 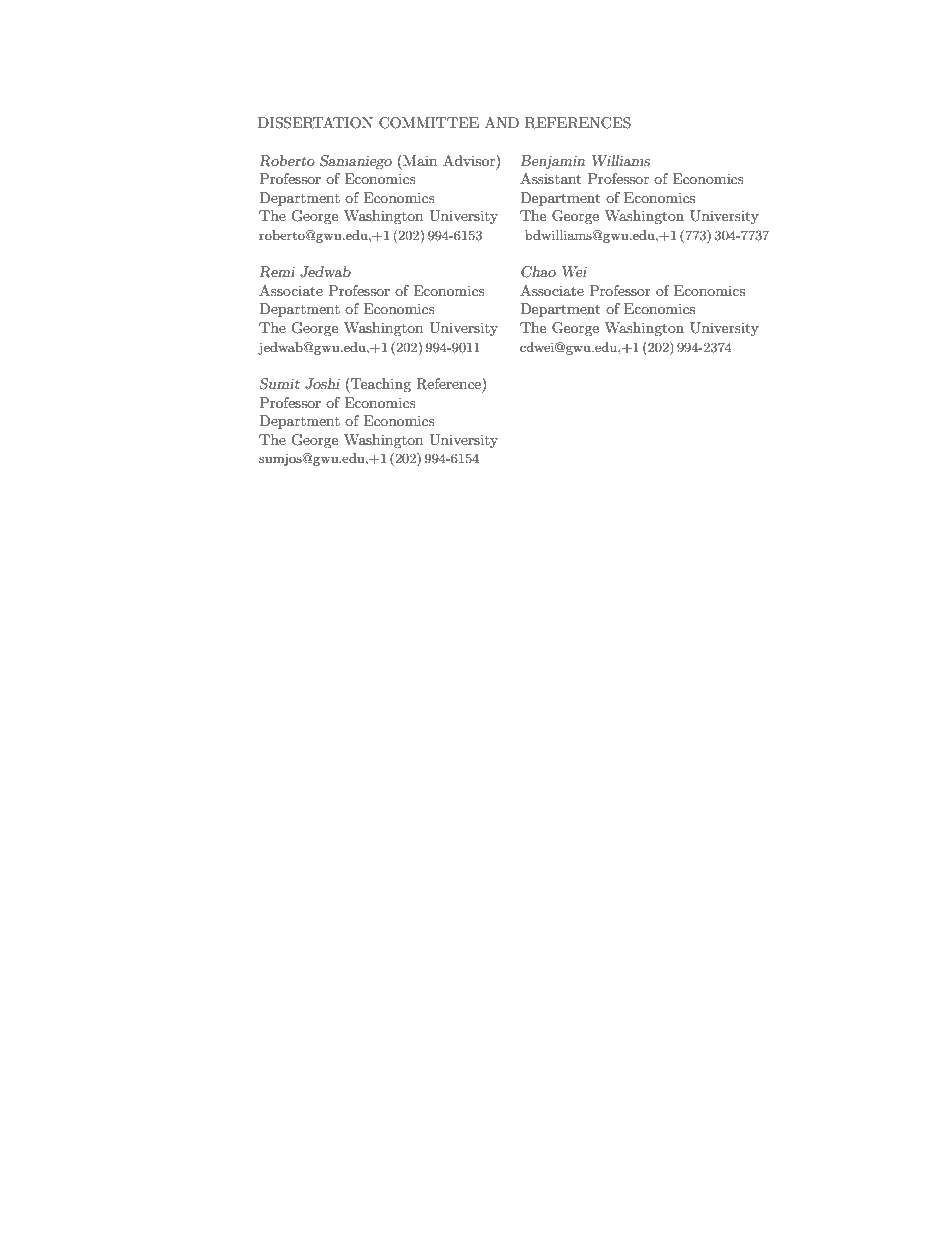 What do you see at coordinates (315, 123) in the image?
I see `DISSERTATION` at bounding box center [315, 123].
